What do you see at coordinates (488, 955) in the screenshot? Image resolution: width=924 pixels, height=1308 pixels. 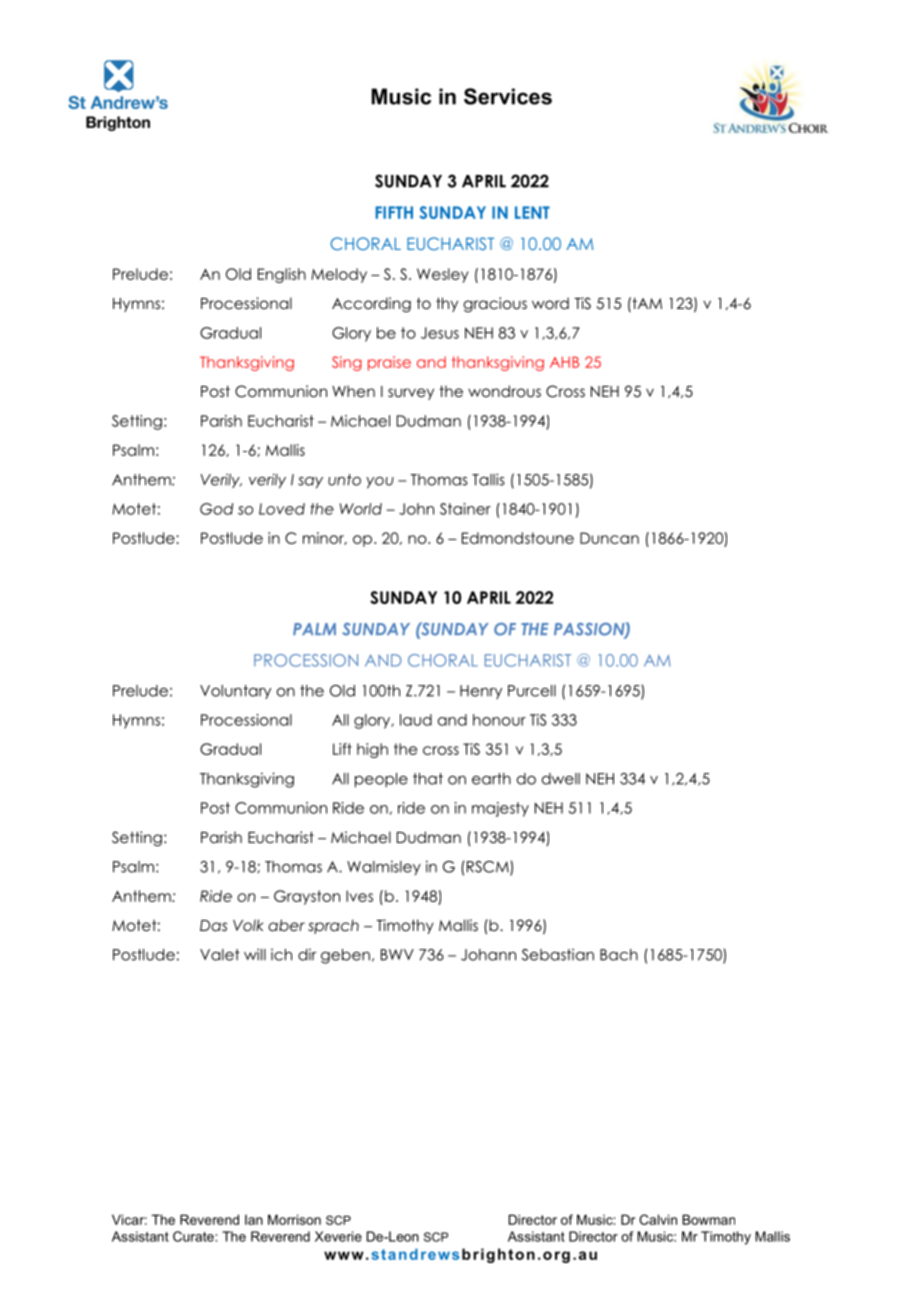 I see `Johann` at bounding box center [488, 955].
